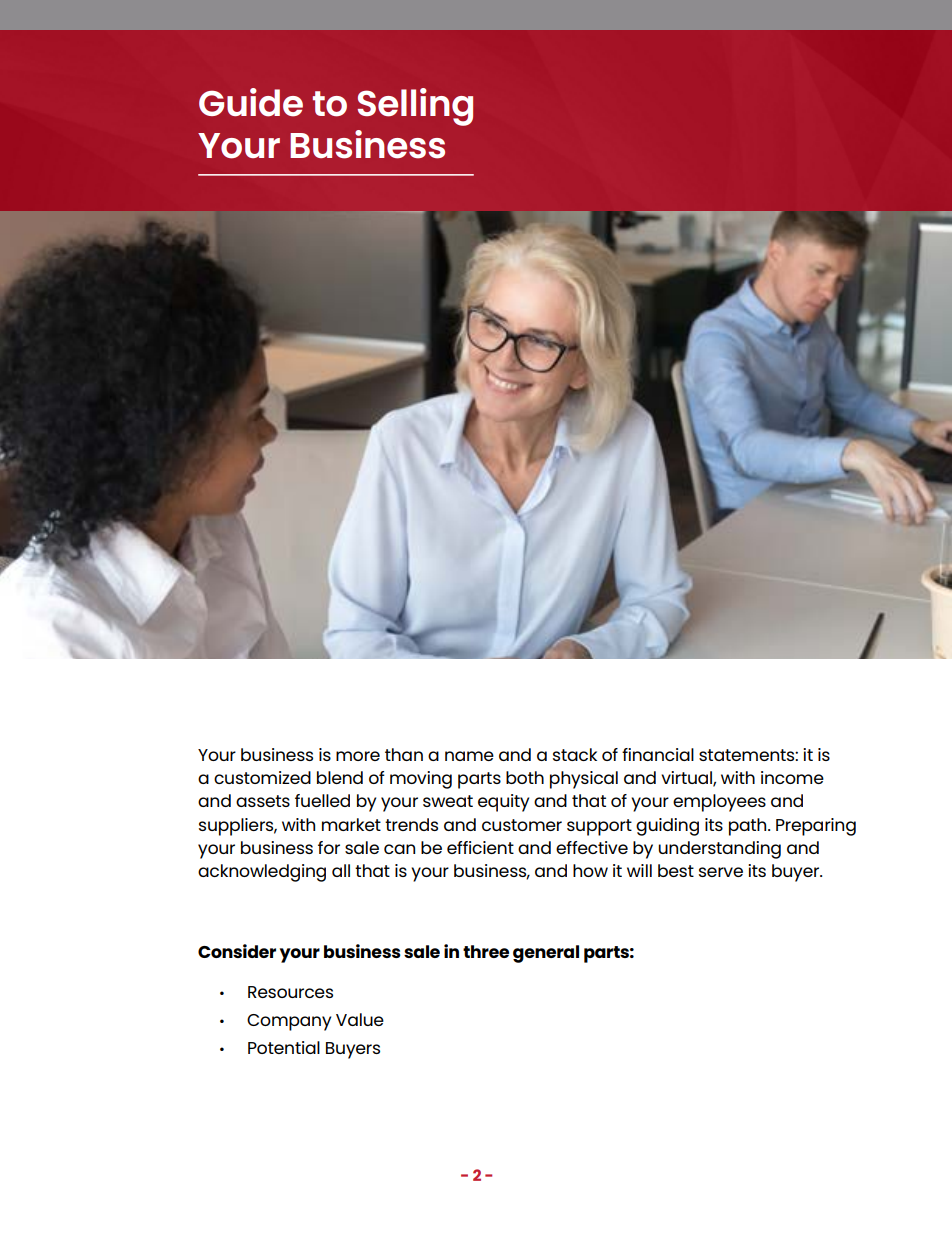 This screenshot has width=952, height=1233. Describe the element at coordinates (658, 754) in the screenshot. I see `financial` at that location.
